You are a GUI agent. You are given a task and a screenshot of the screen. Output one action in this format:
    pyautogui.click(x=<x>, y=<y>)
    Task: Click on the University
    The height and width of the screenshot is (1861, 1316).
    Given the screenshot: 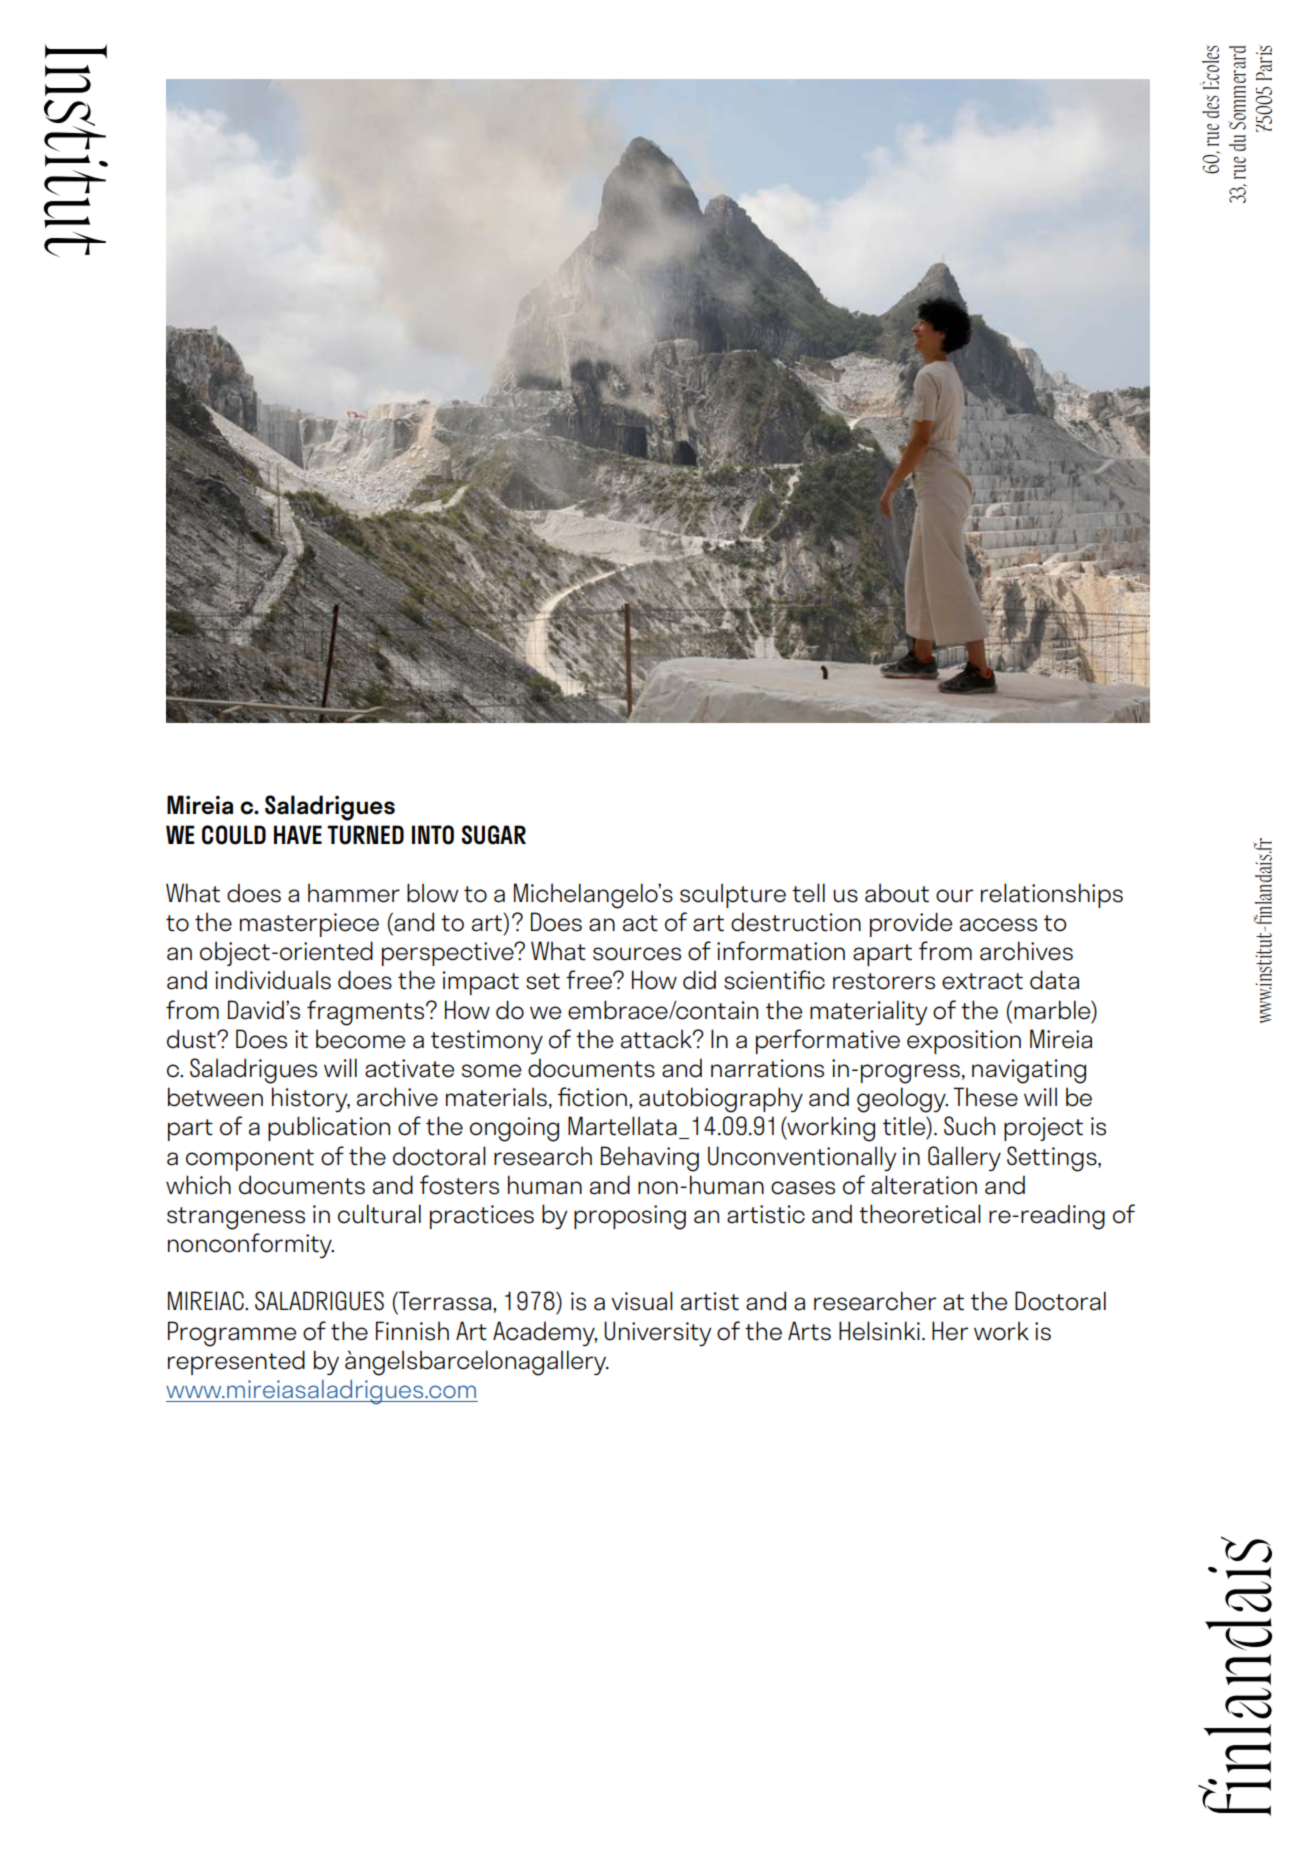 What is the action you would take?
    pyautogui.click(x=658, y=1333)
